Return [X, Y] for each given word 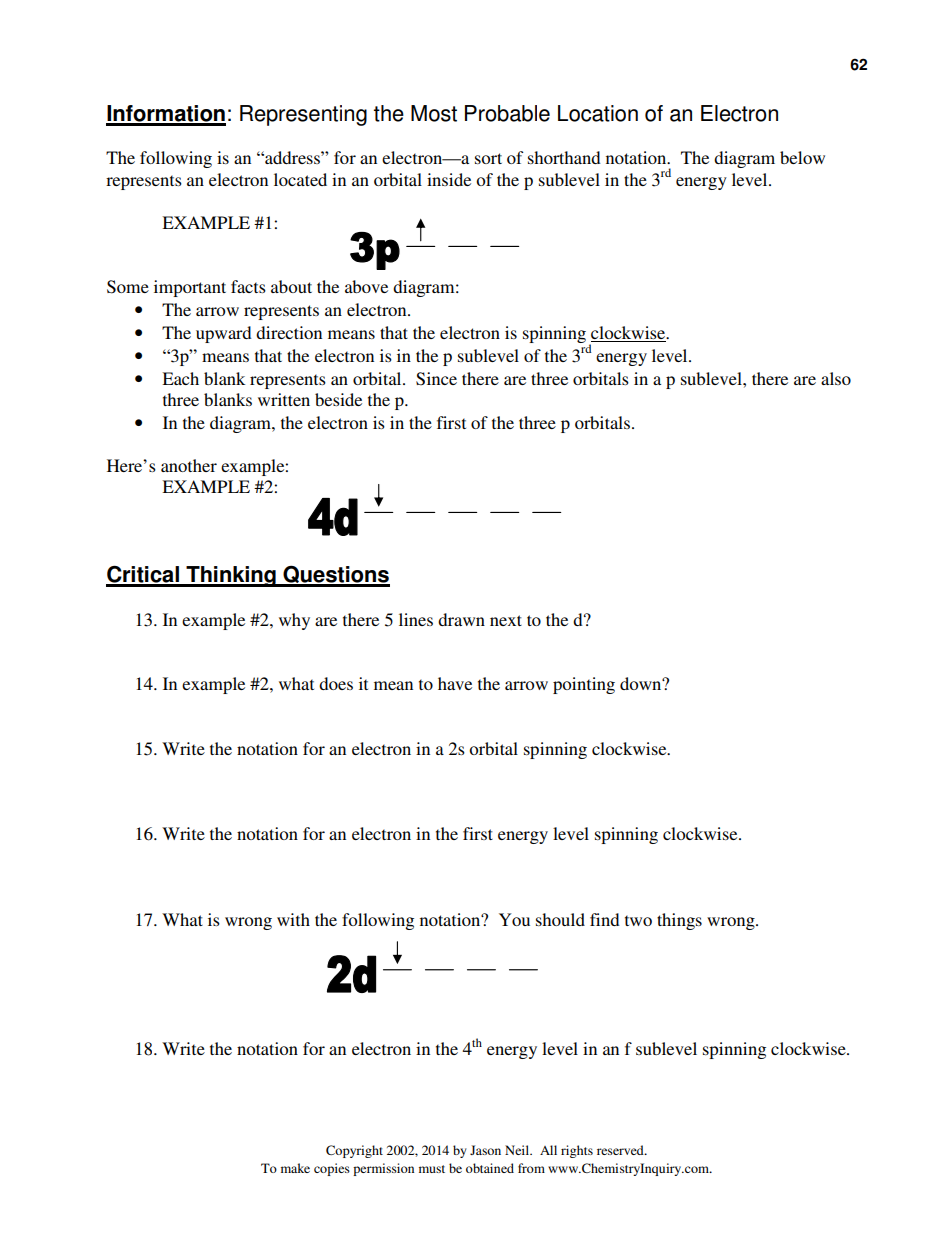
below [802, 157]
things [679, 921]
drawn [461, 619]
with [293, 919]
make [295, 1168]
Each [180, 378]
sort [488, 158]
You [514, 919]
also [836, 378]
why [294, 621]
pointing [584, 685]
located [300, 179]
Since [436, 379]
